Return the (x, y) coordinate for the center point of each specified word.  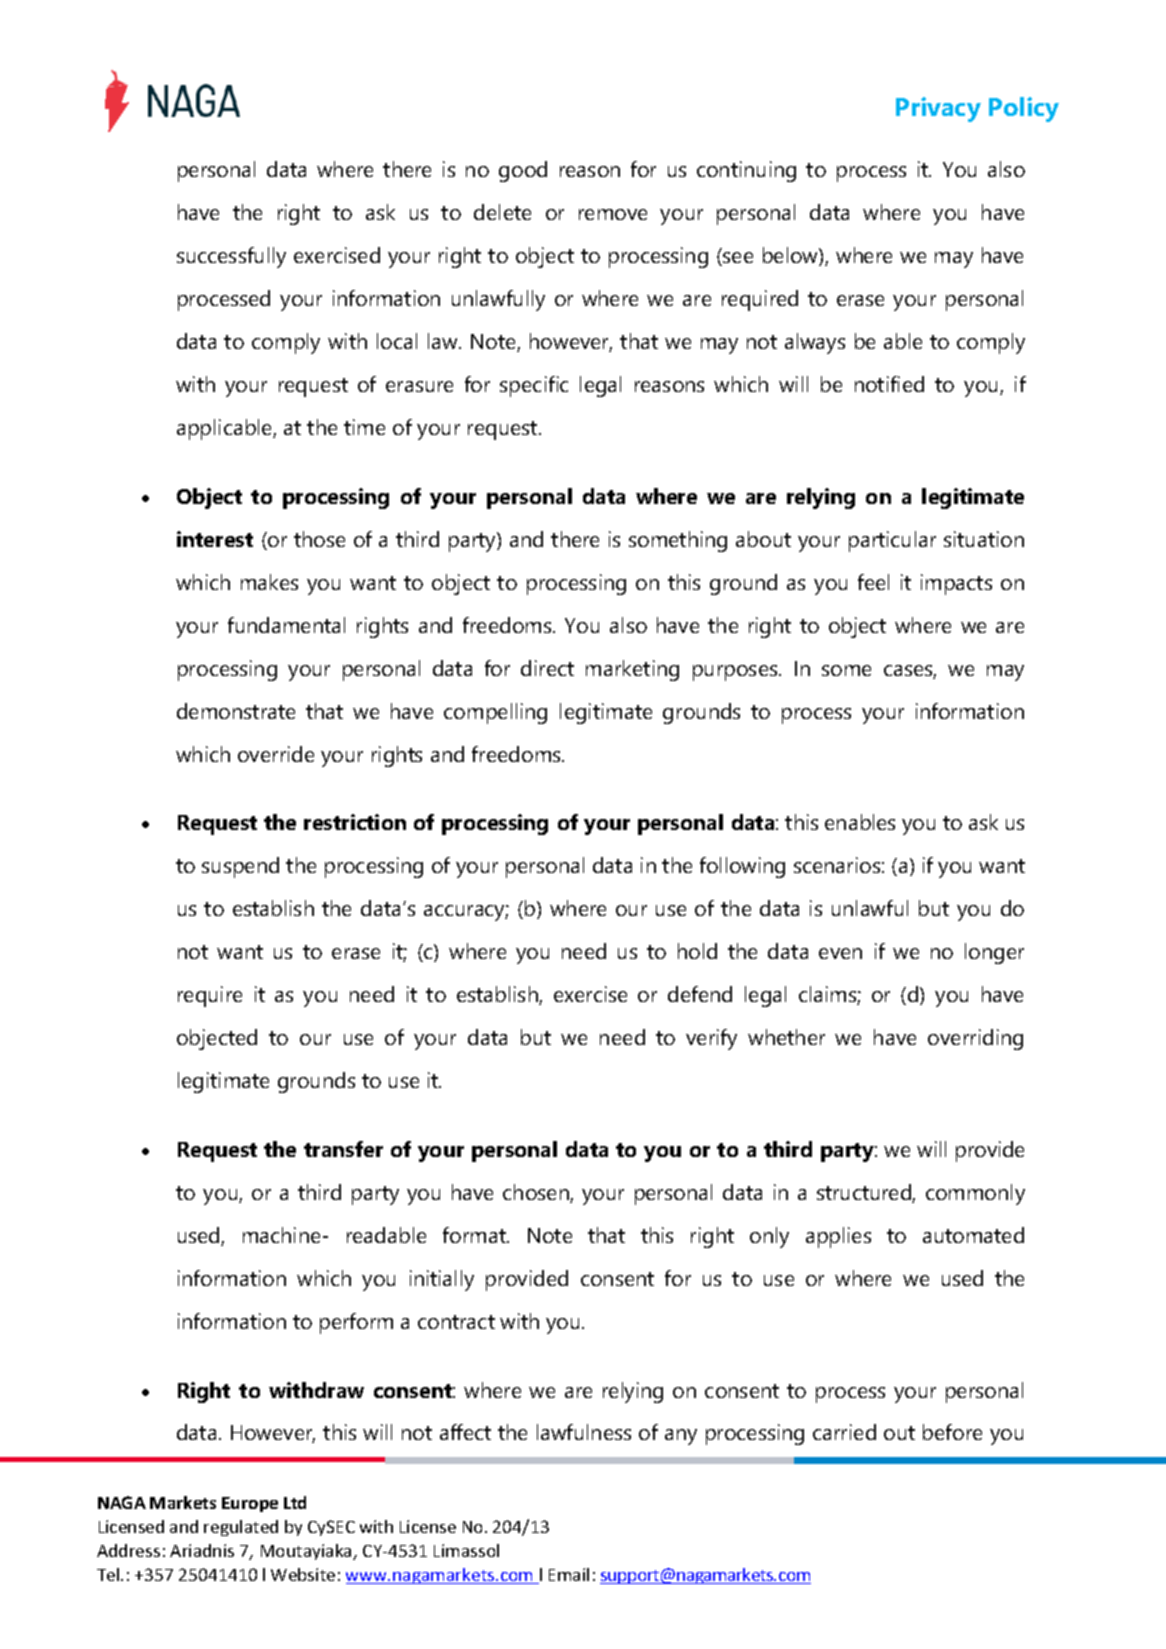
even (840, 953)
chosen (537, 1193)
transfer (343, 1149)
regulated (241, 1528)
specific (534, 386)
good (523, 171)
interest (215, 539)
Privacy (938, 109)
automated (973, 1235)
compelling (495, 713)
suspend (240, 867)
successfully (231, 257)
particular (892, 541)
